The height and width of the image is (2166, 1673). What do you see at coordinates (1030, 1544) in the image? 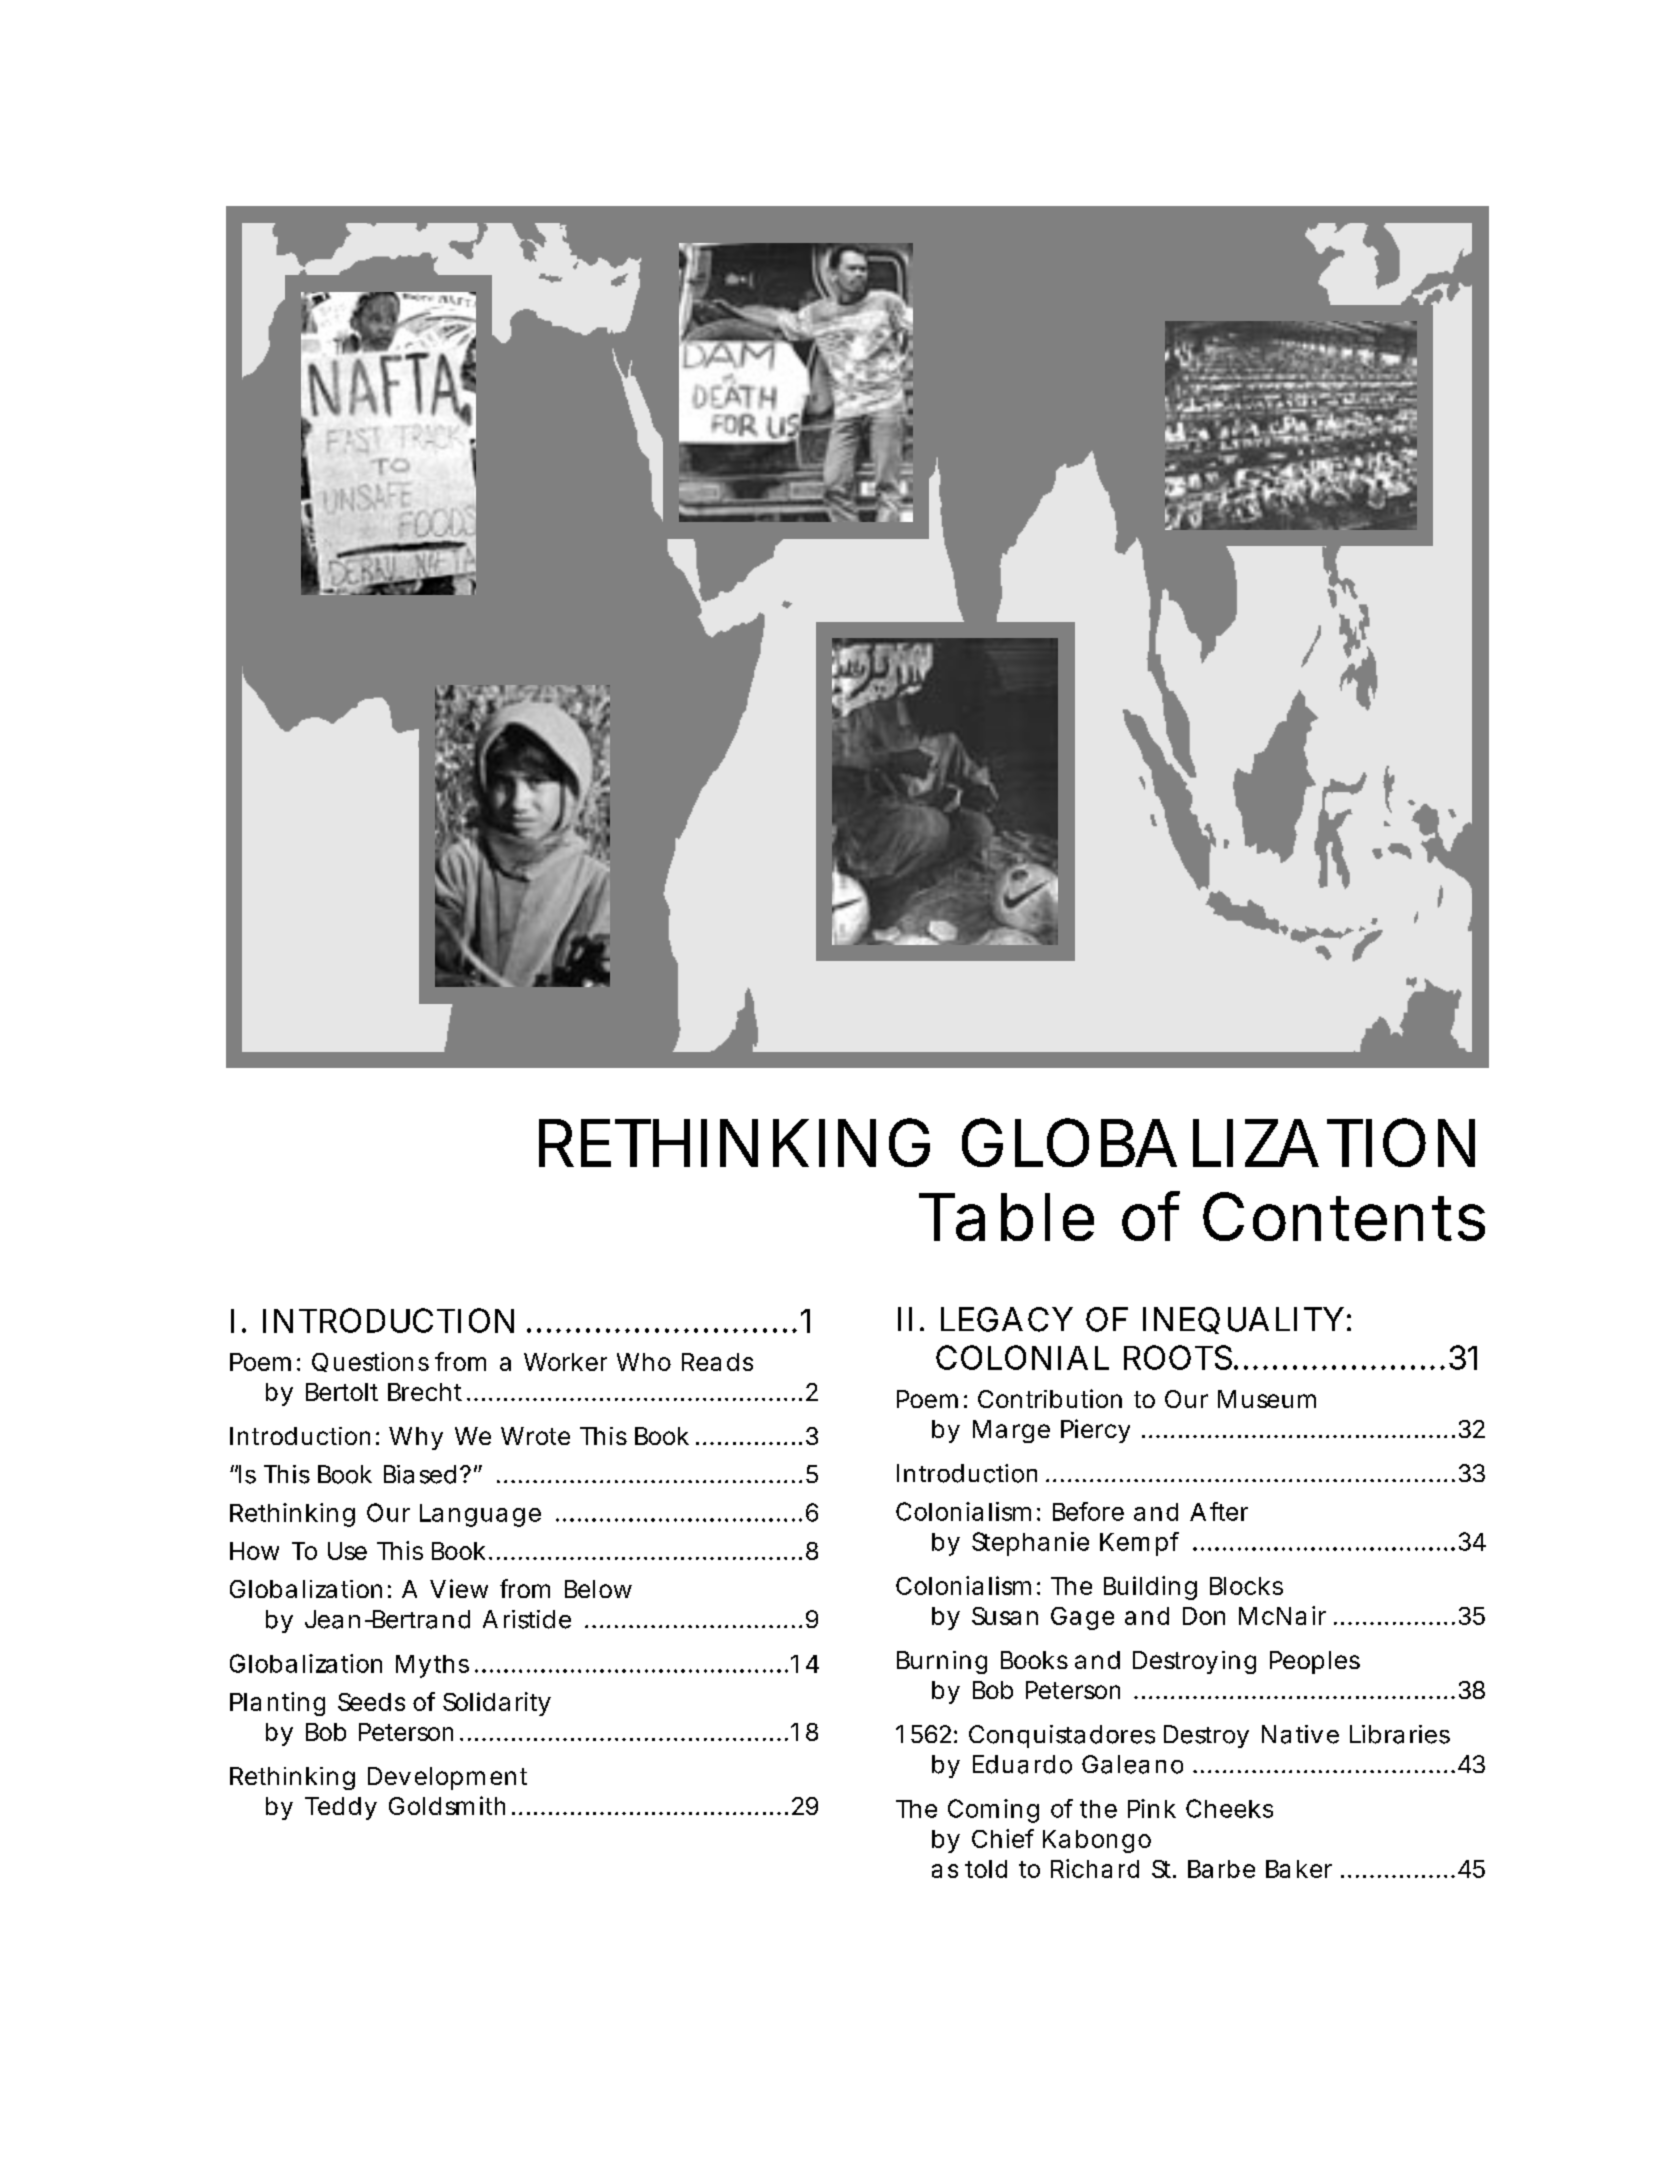
I see `Stephanie` at bounding box center [1030, 1544].
